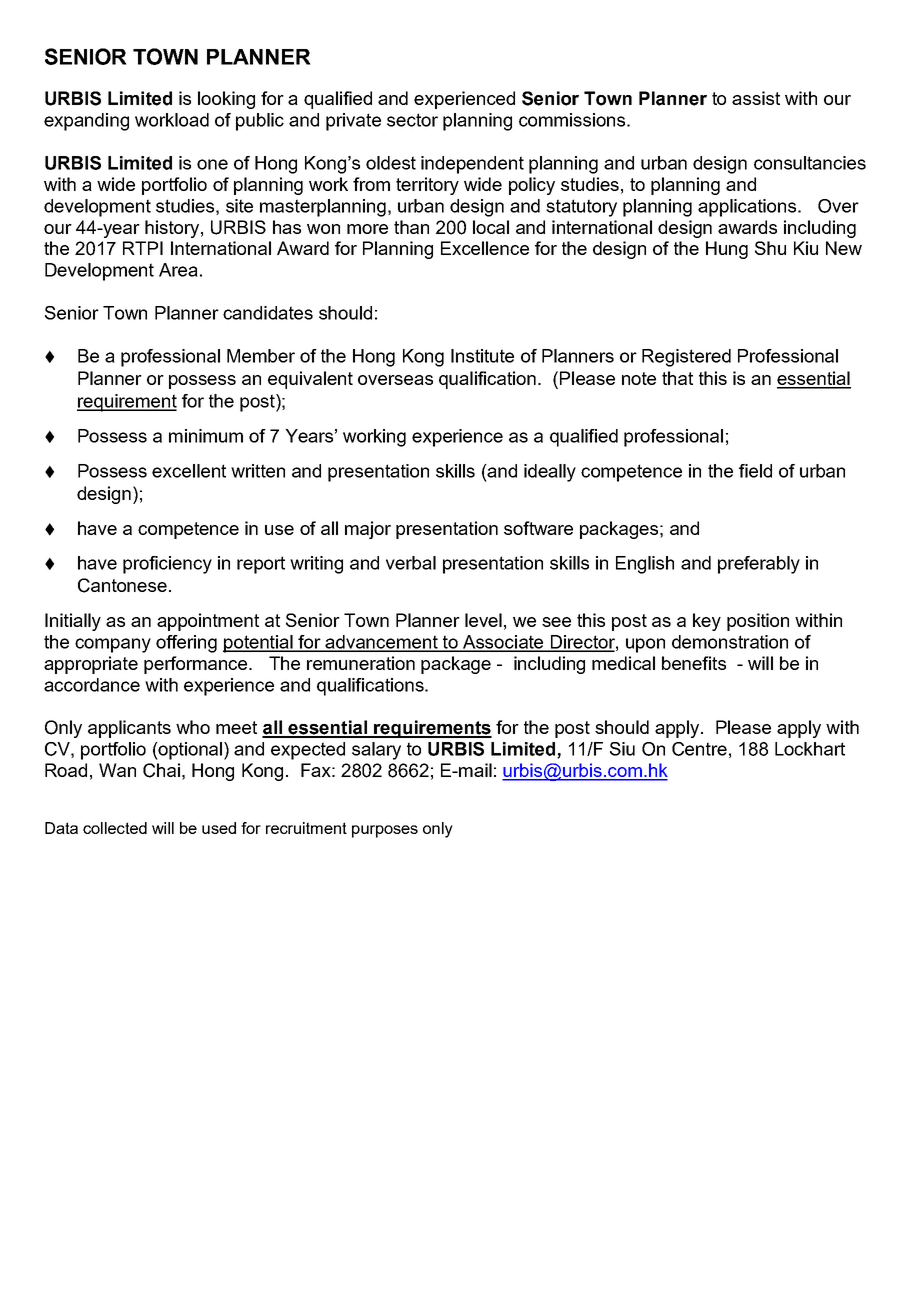 This page has height=1308, width=924. Describe the element at coordinates (727, 250) in the page. I see `Hung` at that location.
